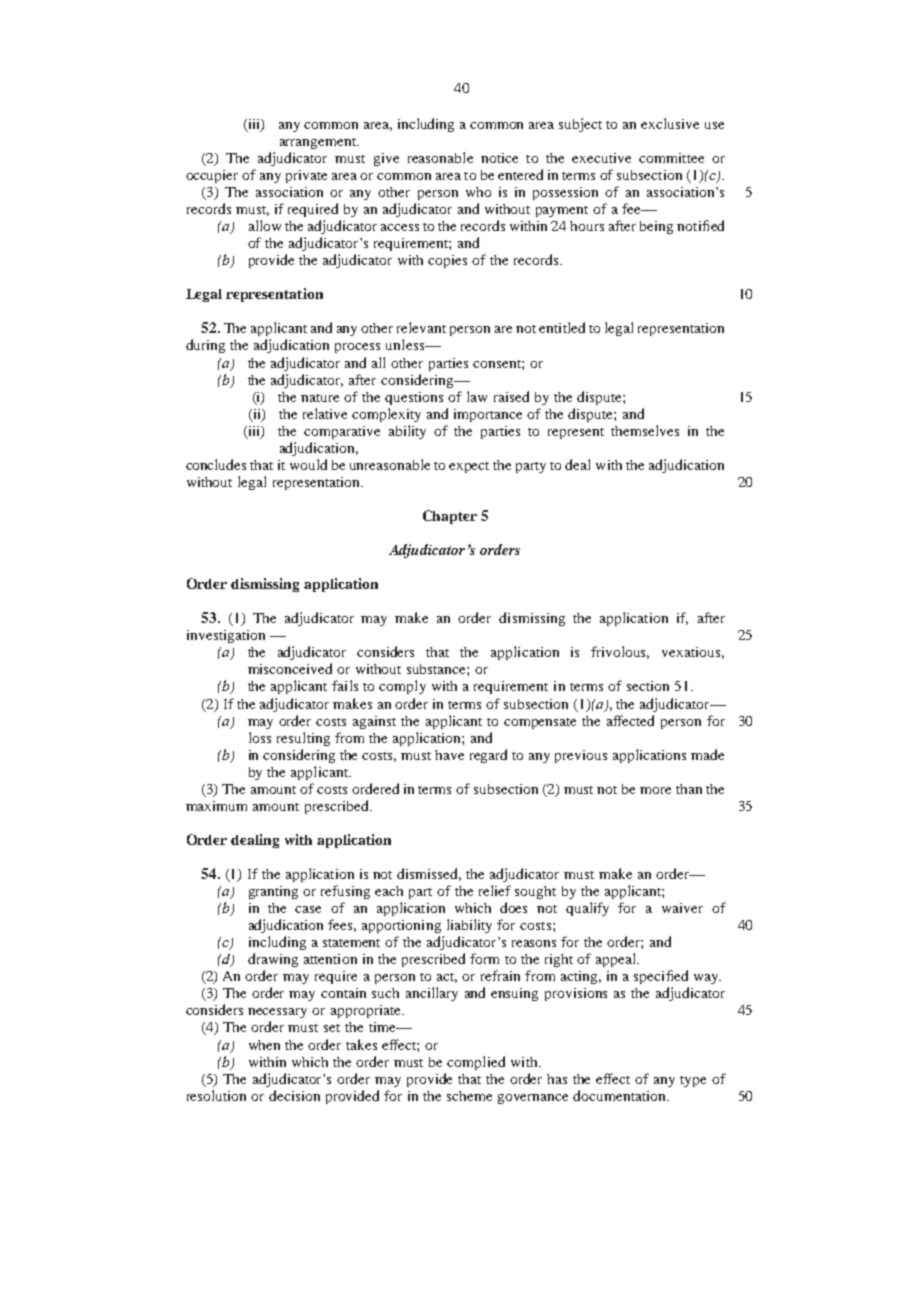 This screenshot has width=924, height=1308. Describe the element at coordinates (499, 158) in the screenshot. I see `notice` at that location.
